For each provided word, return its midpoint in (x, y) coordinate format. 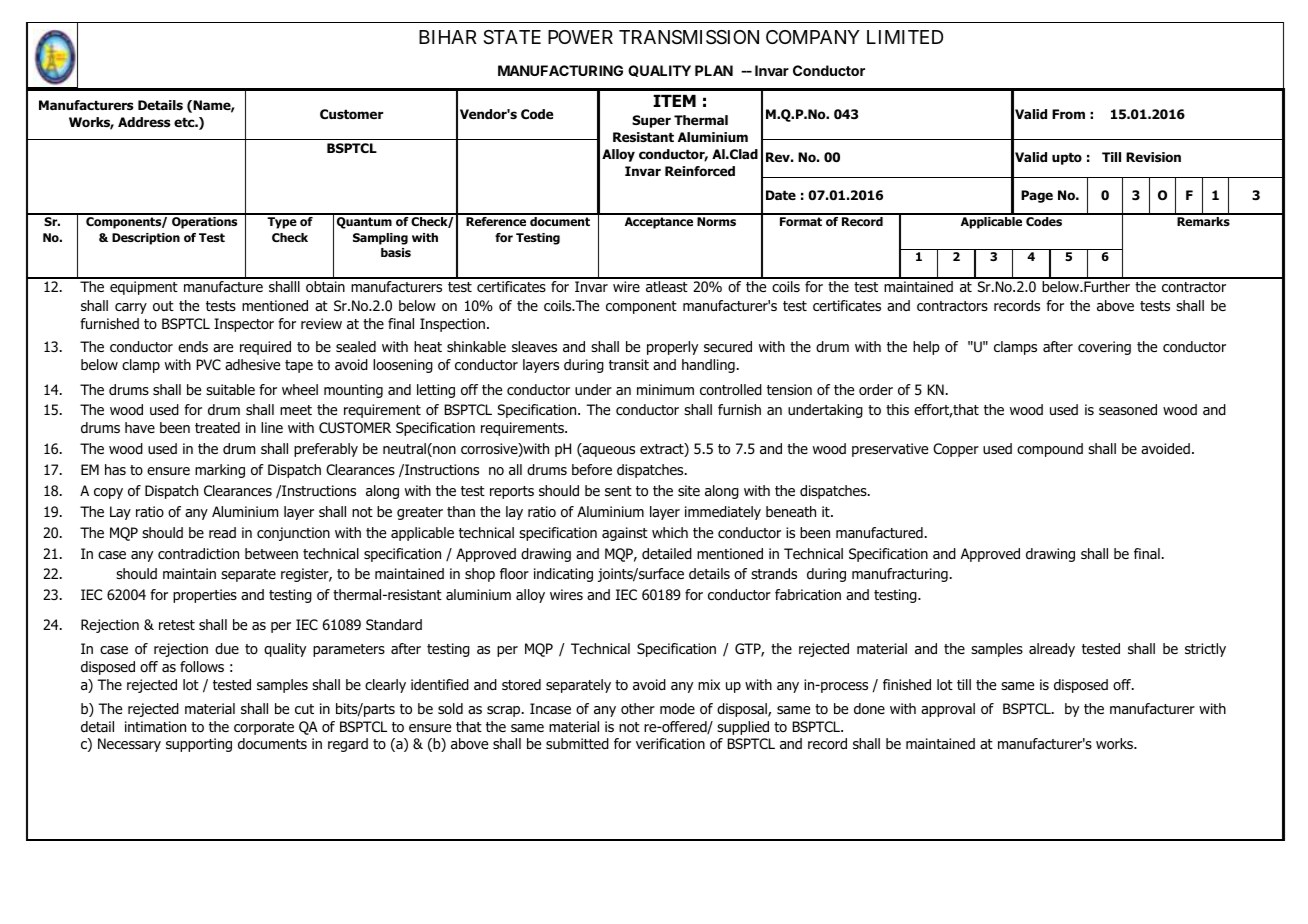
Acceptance (659, 223)
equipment (144, 288)
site (689, 490)
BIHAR (448, 37)
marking (220, 471)
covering (1104, 348)
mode (677, 709)
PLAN (714, 70)
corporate (264, 728)
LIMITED (905, 37)
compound (1050, 450)
